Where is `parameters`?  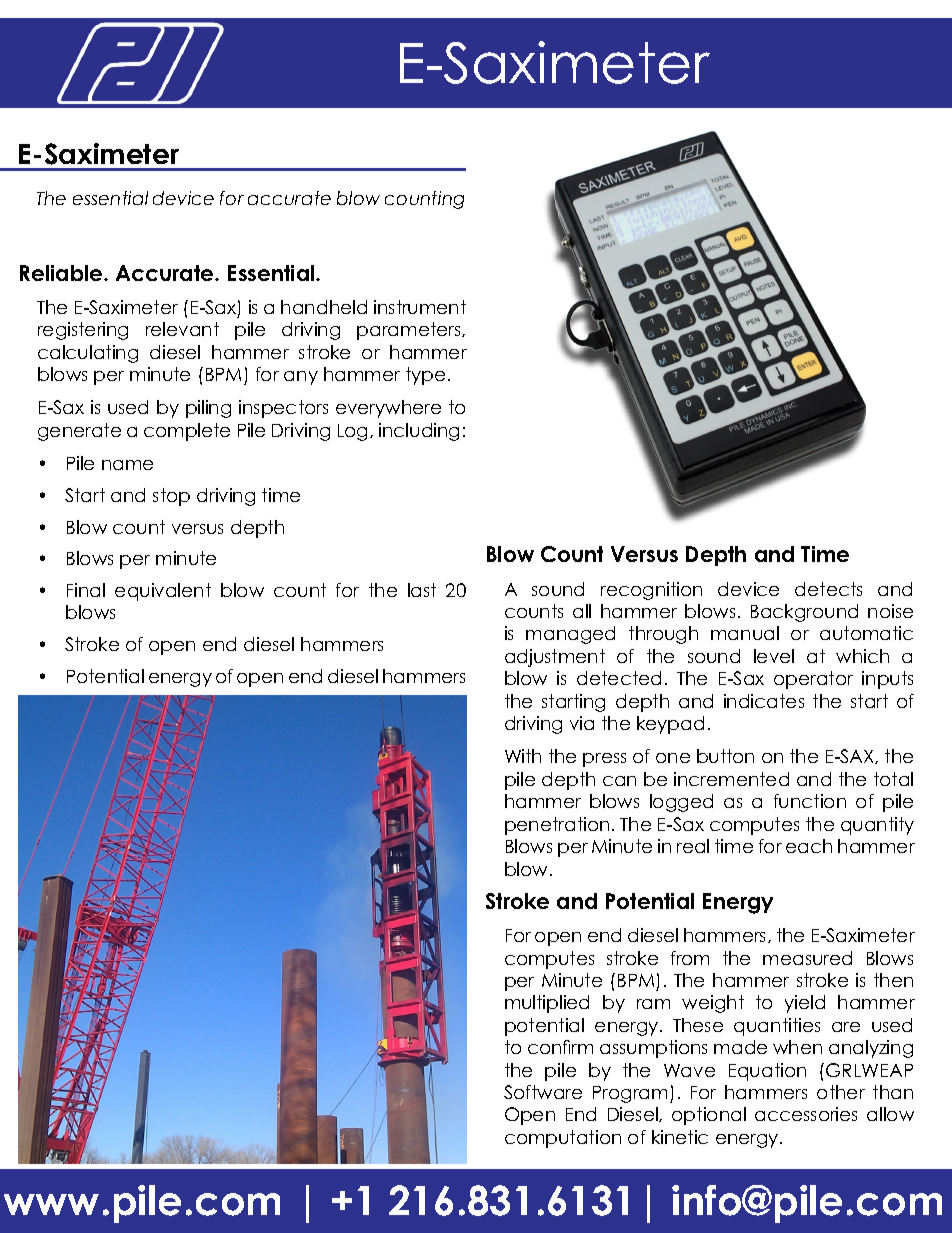 parameters is located at coordinates (410, 331).
